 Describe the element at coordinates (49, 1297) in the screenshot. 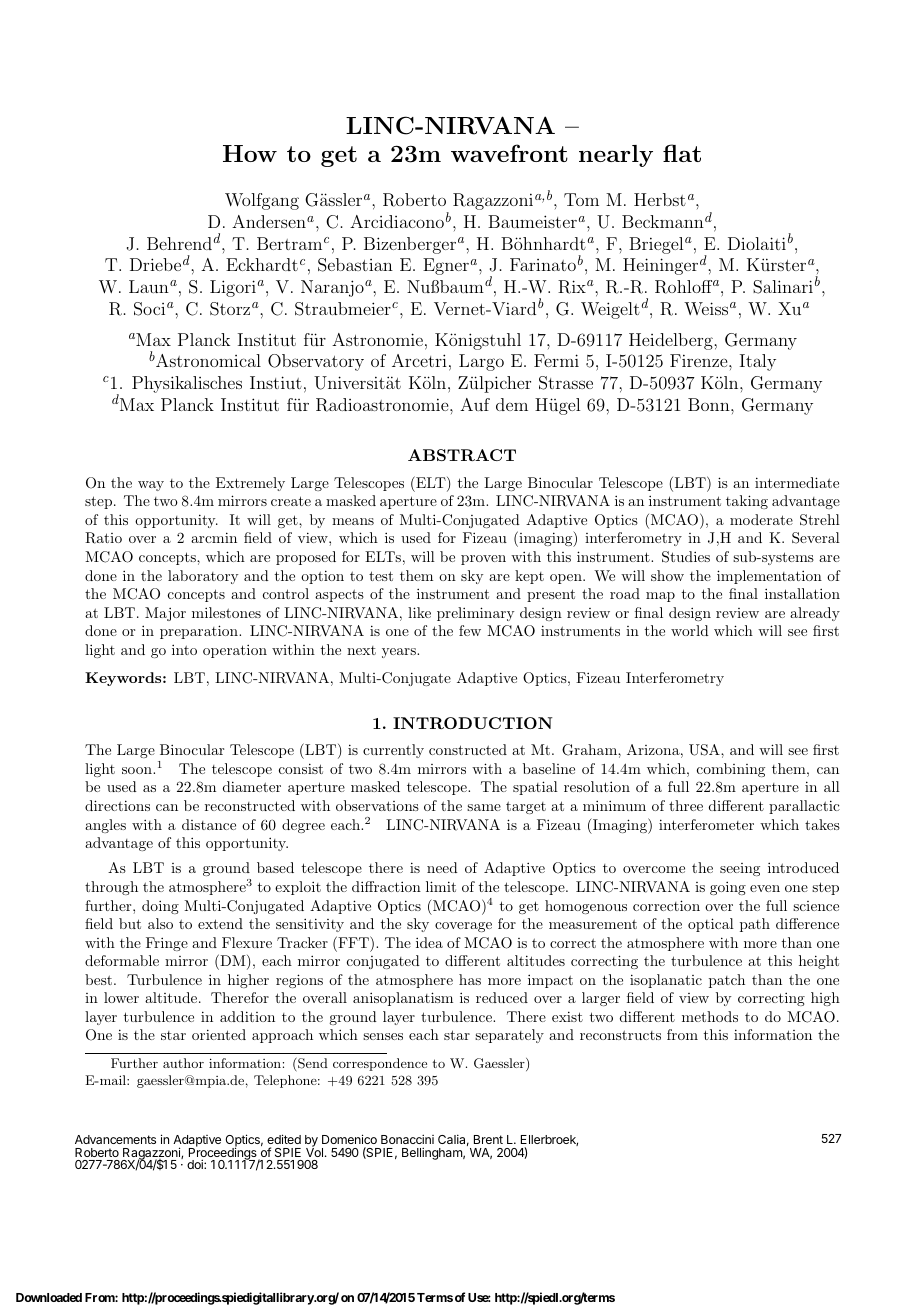

I see `Downloaded` at that location.
